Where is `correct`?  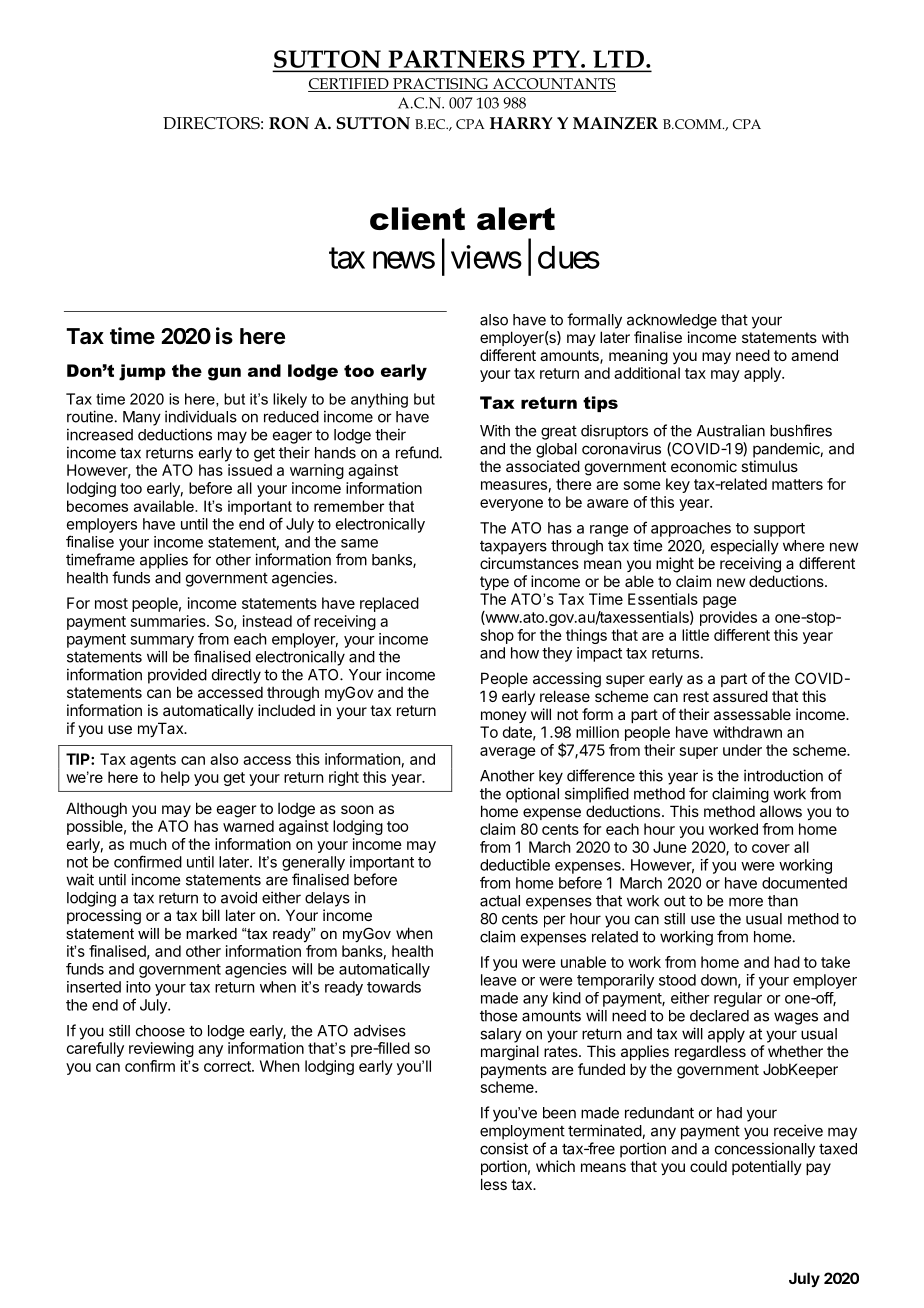 correct is located at coordinates (228, 1066).
